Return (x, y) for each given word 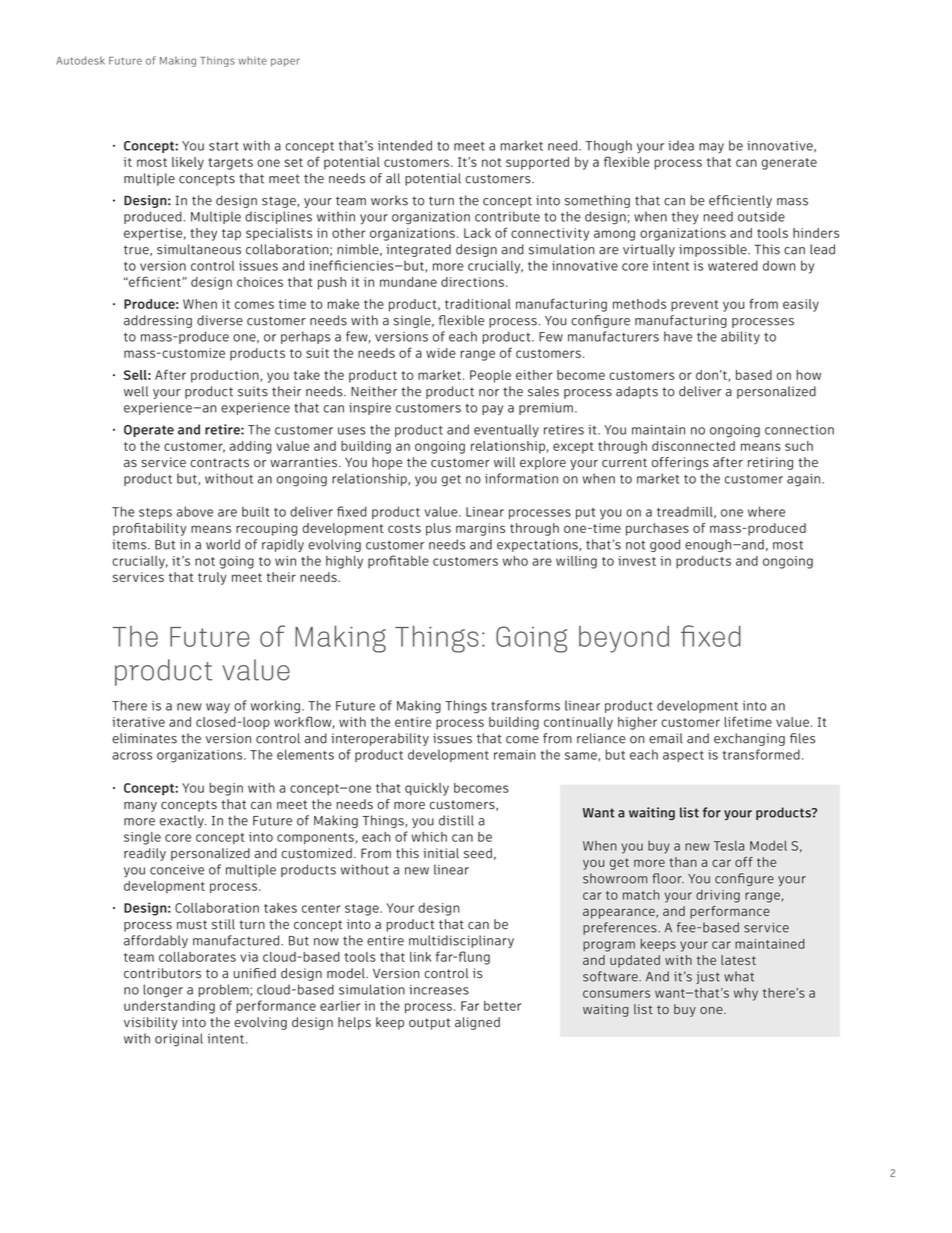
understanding (169, 1007)
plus (438, 529)
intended (405, 145)
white (252, 60)
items (130, 545)
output (429, 1024)
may (711, 148)
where (766, 511)
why (746, 994)
